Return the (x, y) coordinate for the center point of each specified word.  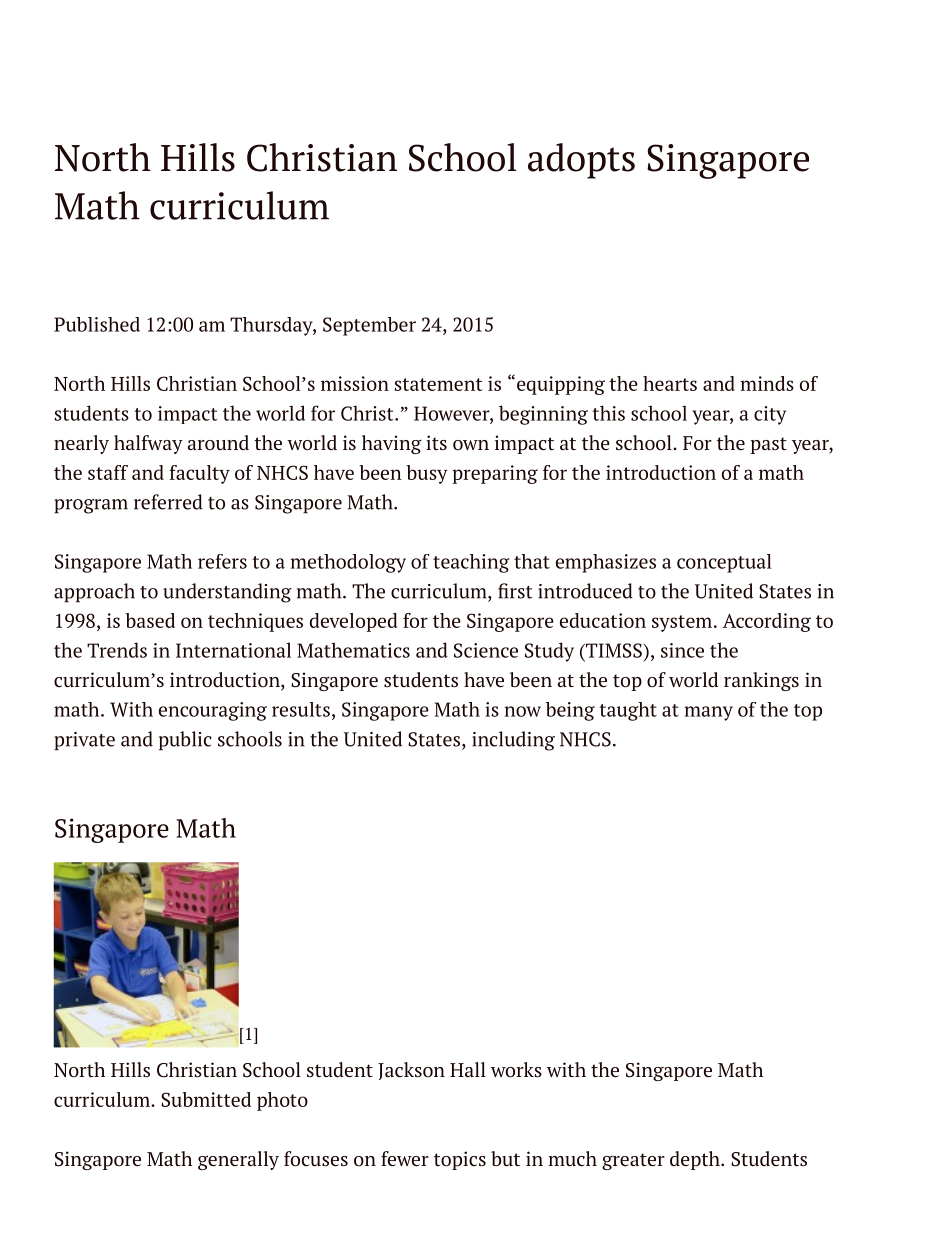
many (708, 713)
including (513, 741)
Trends (117, 650)
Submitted (206, 1099)
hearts (670, 383)
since (682, 650)
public (185, 741)
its (436, 442)
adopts (581, 161)
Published (97, 324)
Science (486, 650)
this (608, 413)
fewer (405, 1159)
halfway (148, 444)
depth (696, 1160)
